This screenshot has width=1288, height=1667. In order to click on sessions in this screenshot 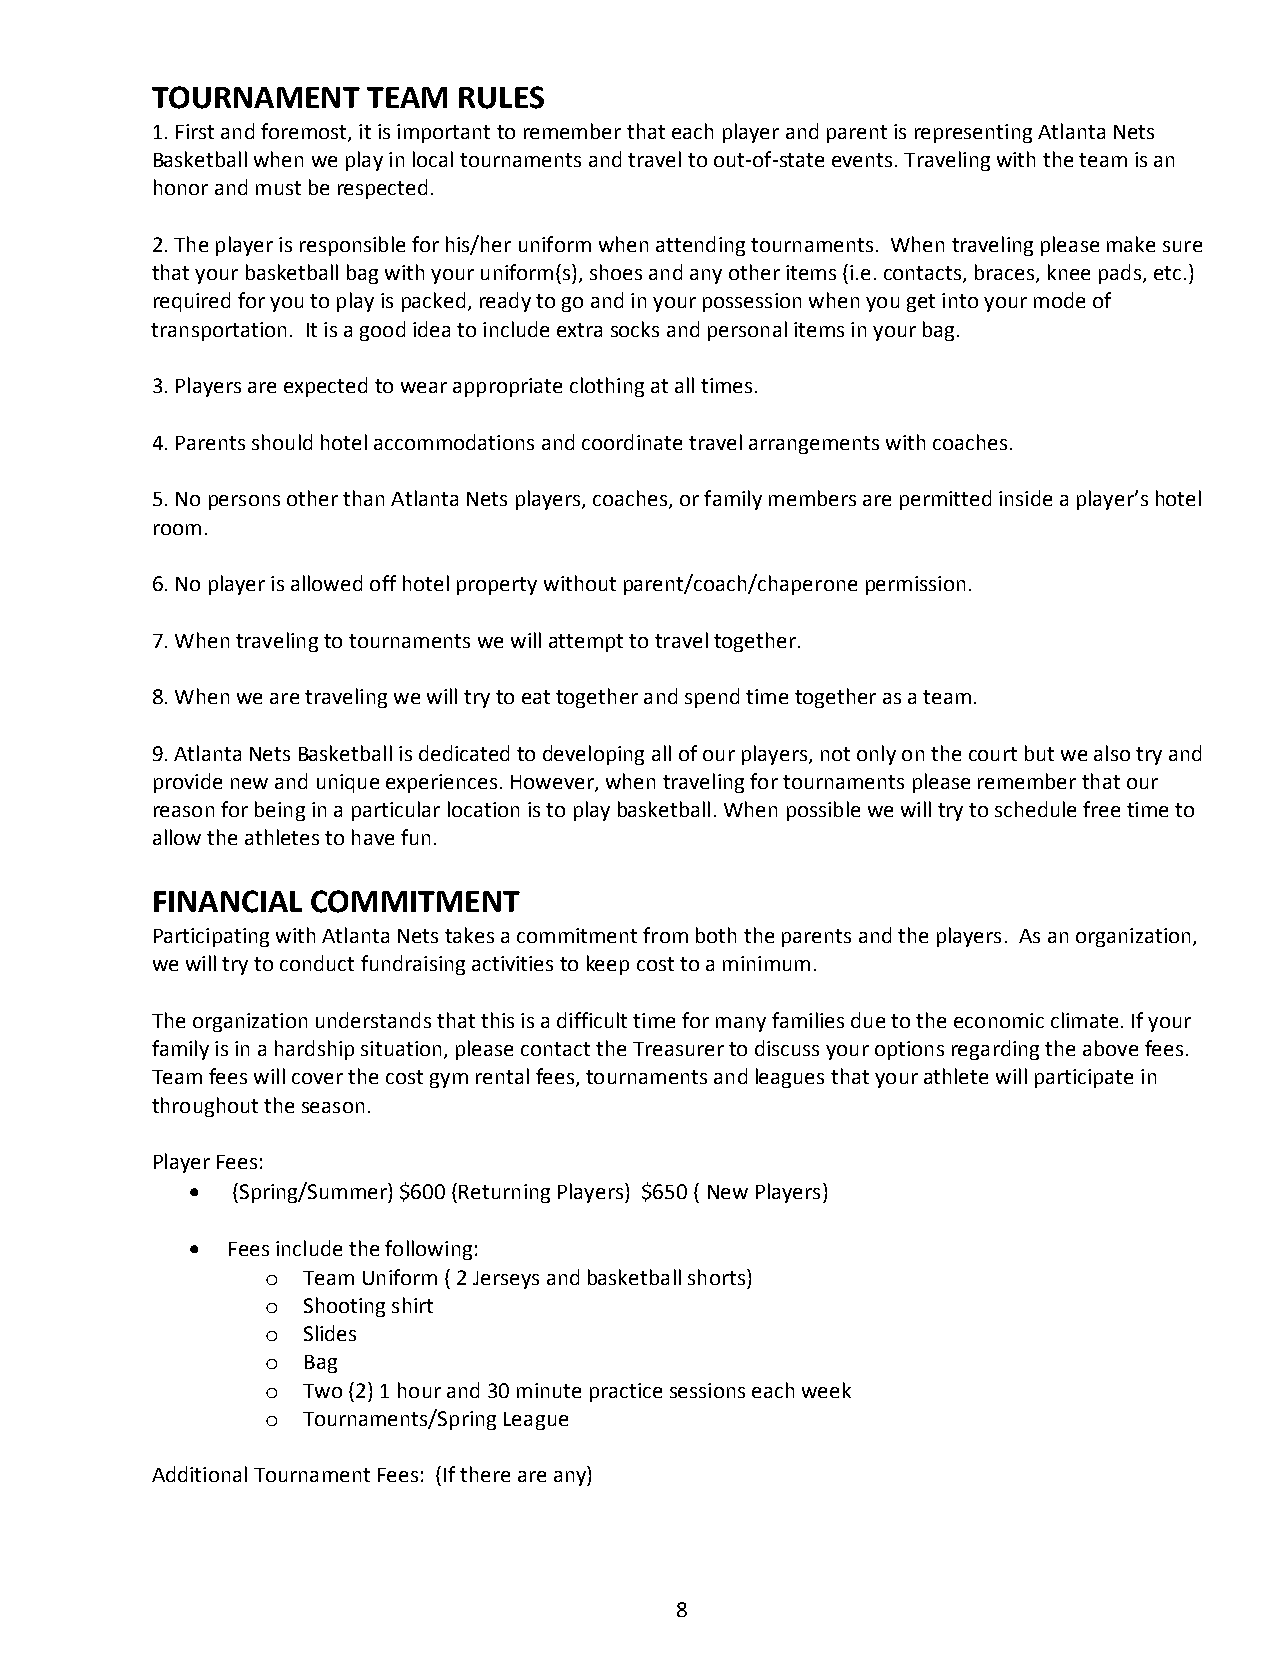, I will do `click(707, 1390)`.
